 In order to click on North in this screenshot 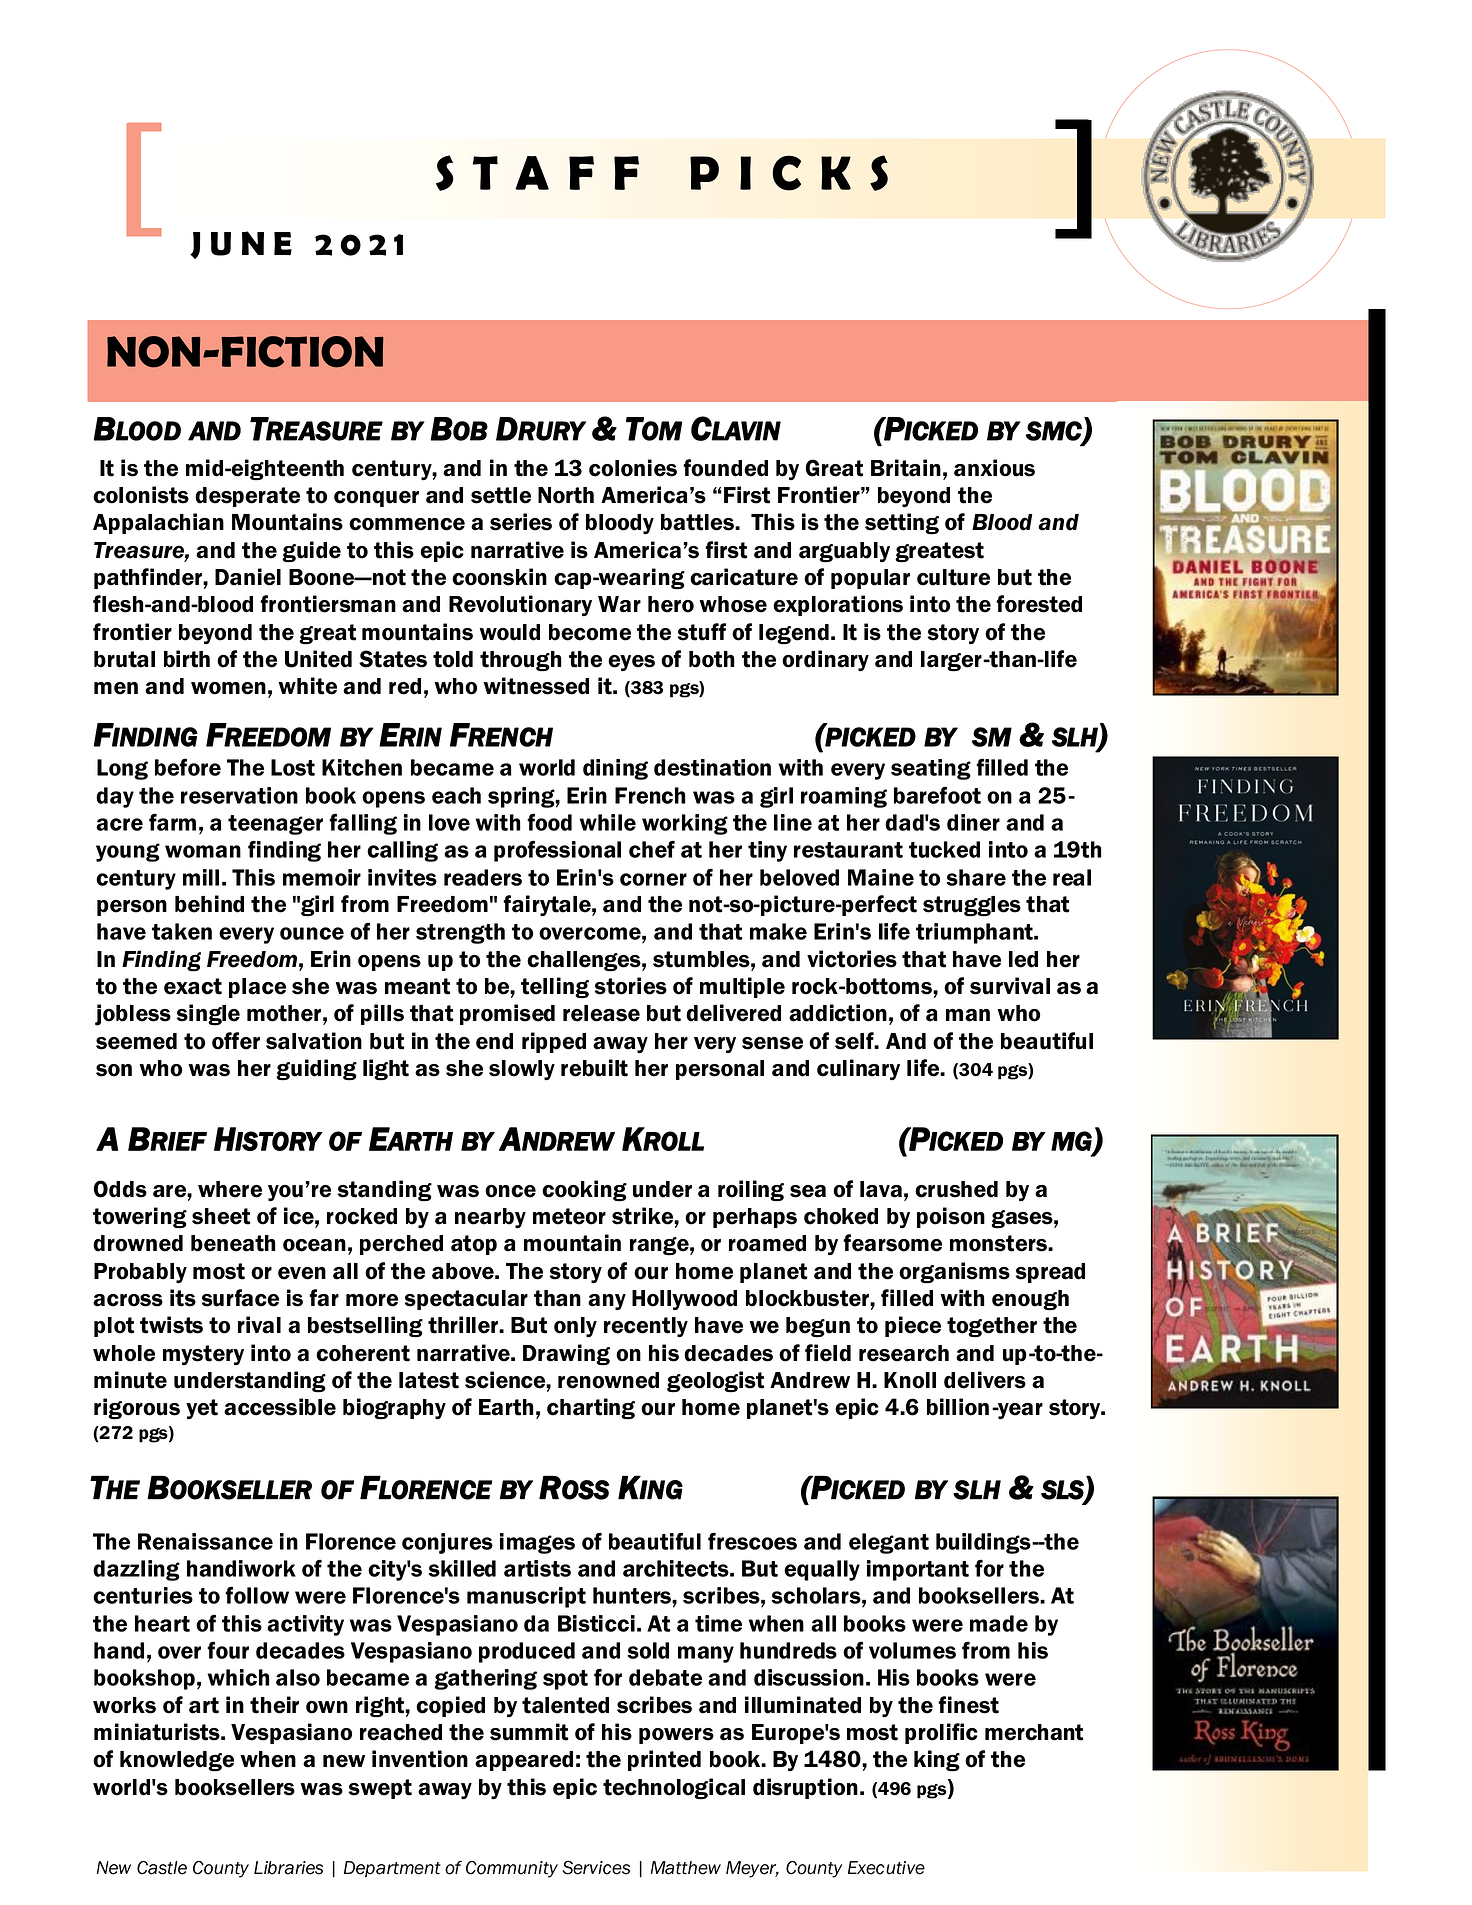, I will do `click(566, 495)`.
